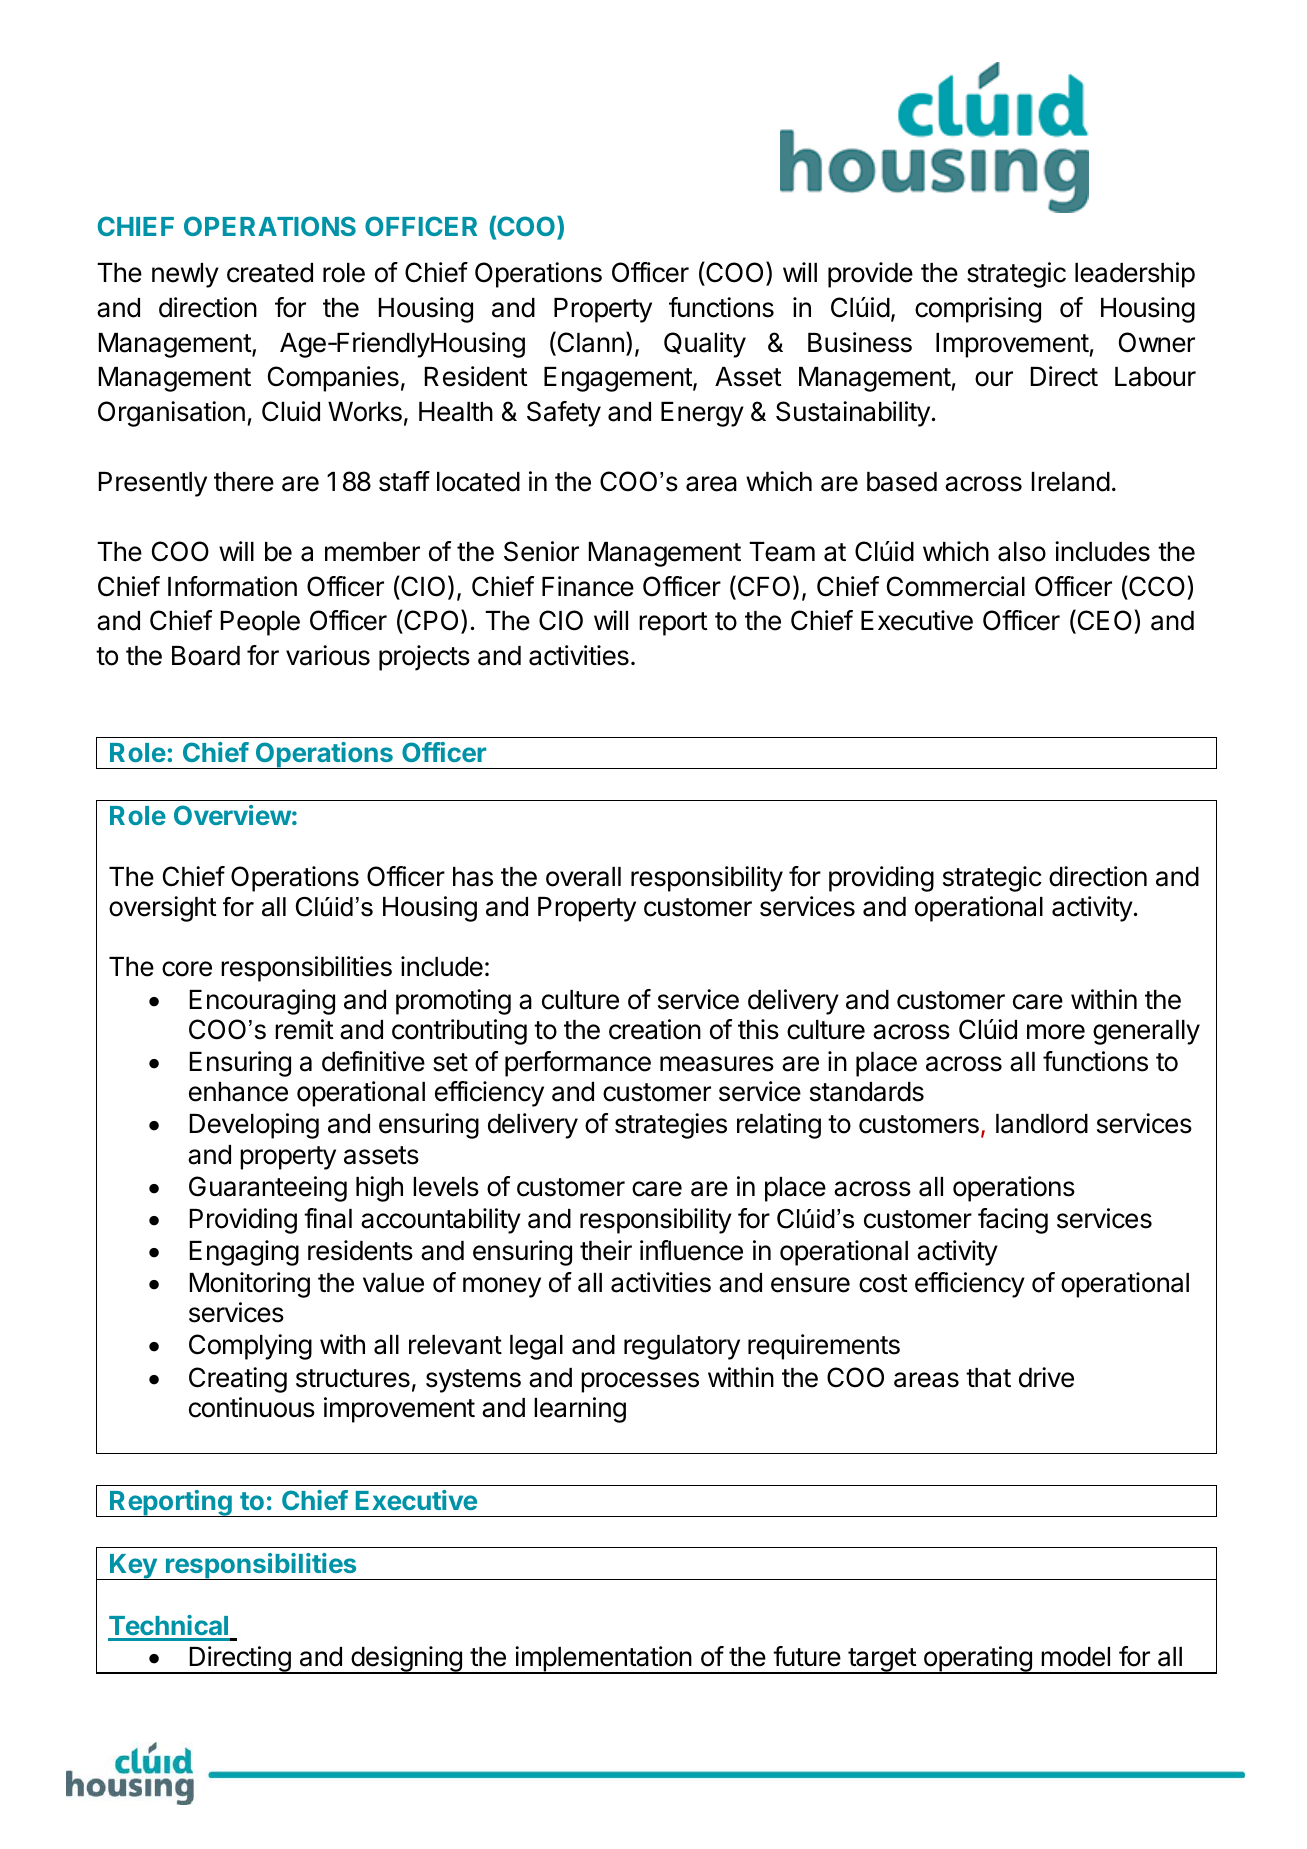  What do you see at coordinates (956, 586) in the image?
I see `Commercial` at bounding box center [956, 586].
